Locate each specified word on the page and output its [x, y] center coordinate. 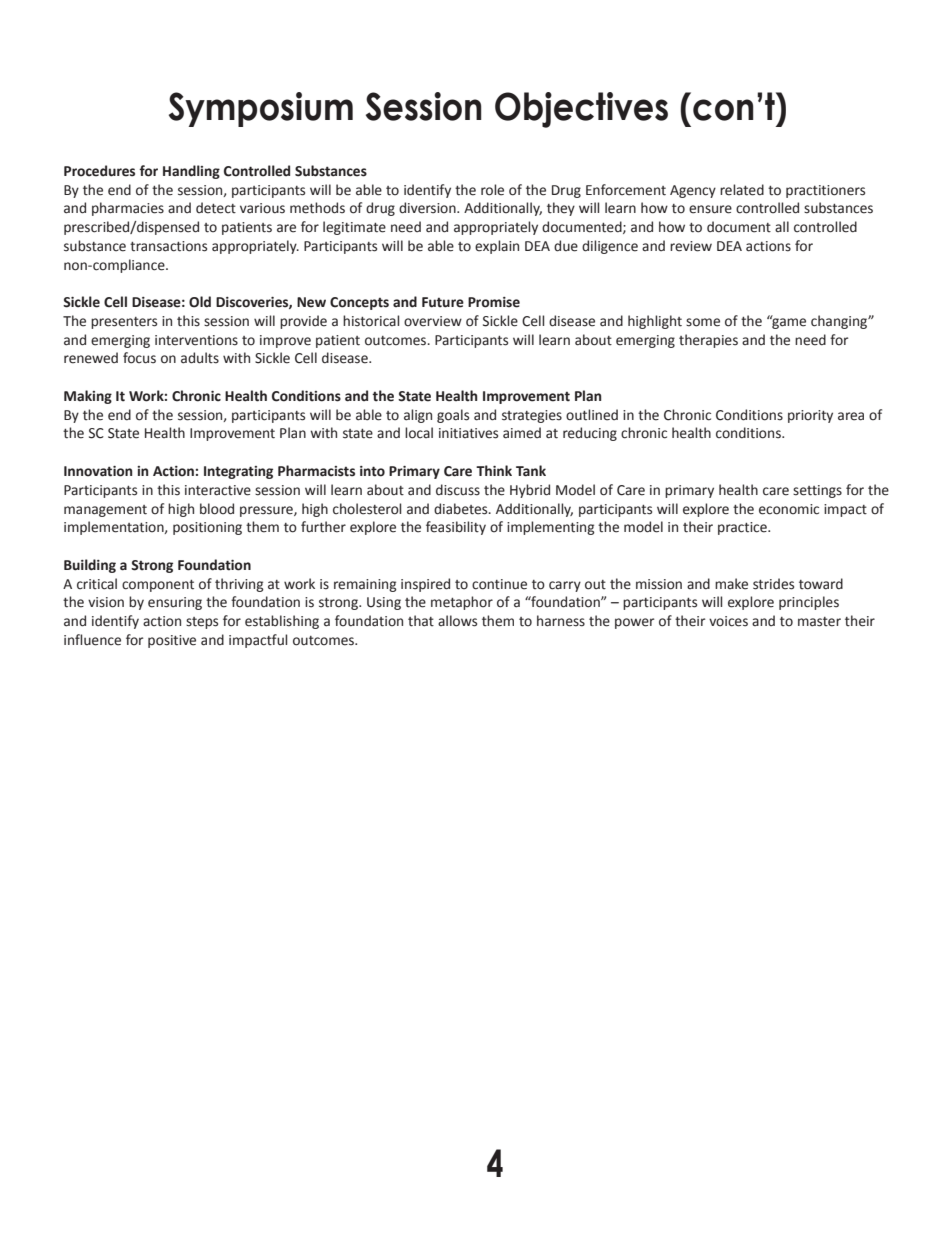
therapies [708, 341]
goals [453, 416]
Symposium [261, 109]
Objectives [581, 110]
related [742, 190]
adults [200, 358]
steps [202, 623]
